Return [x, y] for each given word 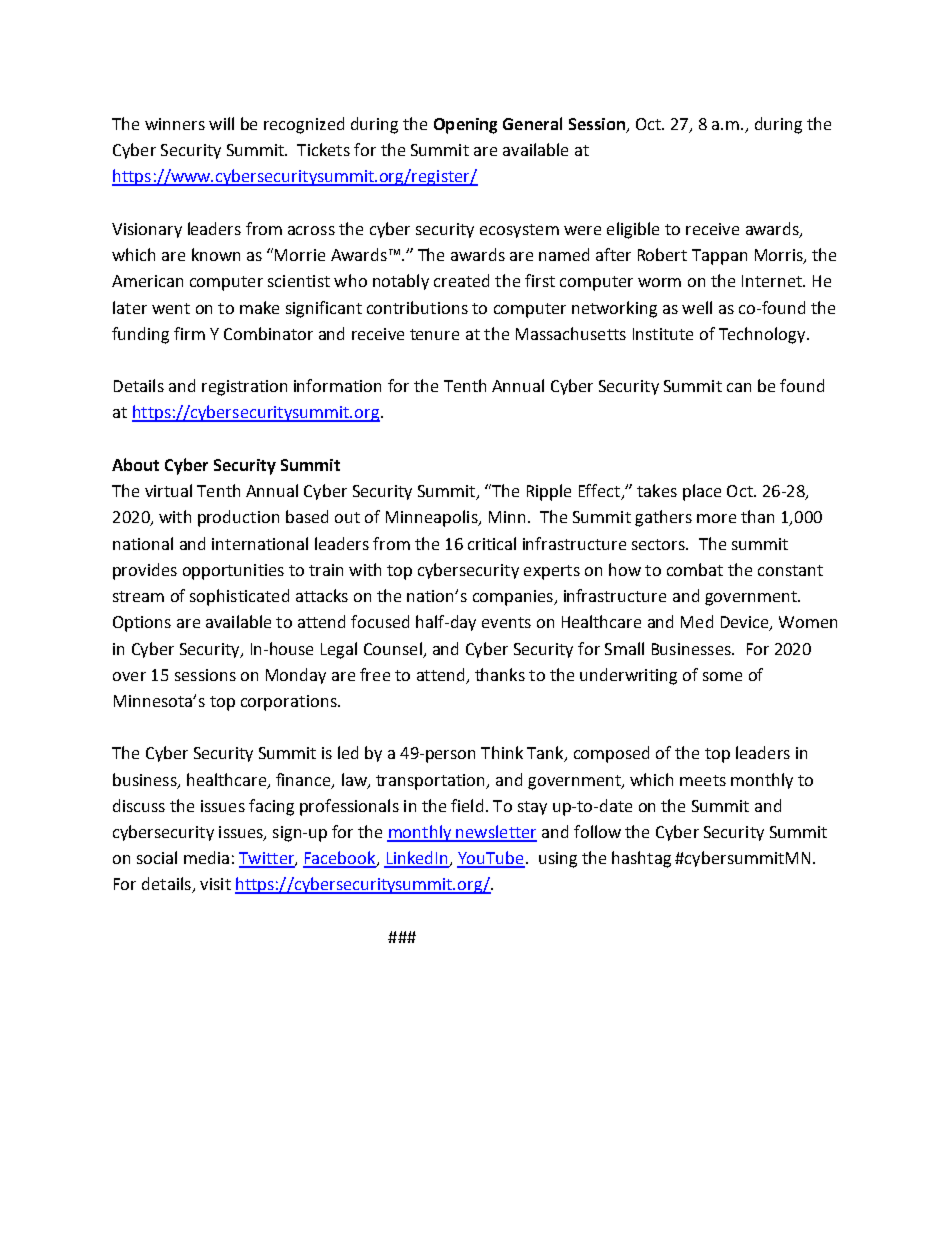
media [206, 857]
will [221, 123]
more [716, 518]
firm [189, 333]
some [722, 676]
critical [492, 543]
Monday [296, 676]
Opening [465, 126]
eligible [633, 230]
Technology [763, 335]
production [238, 518]
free [375, 674]
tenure [434, 334]
